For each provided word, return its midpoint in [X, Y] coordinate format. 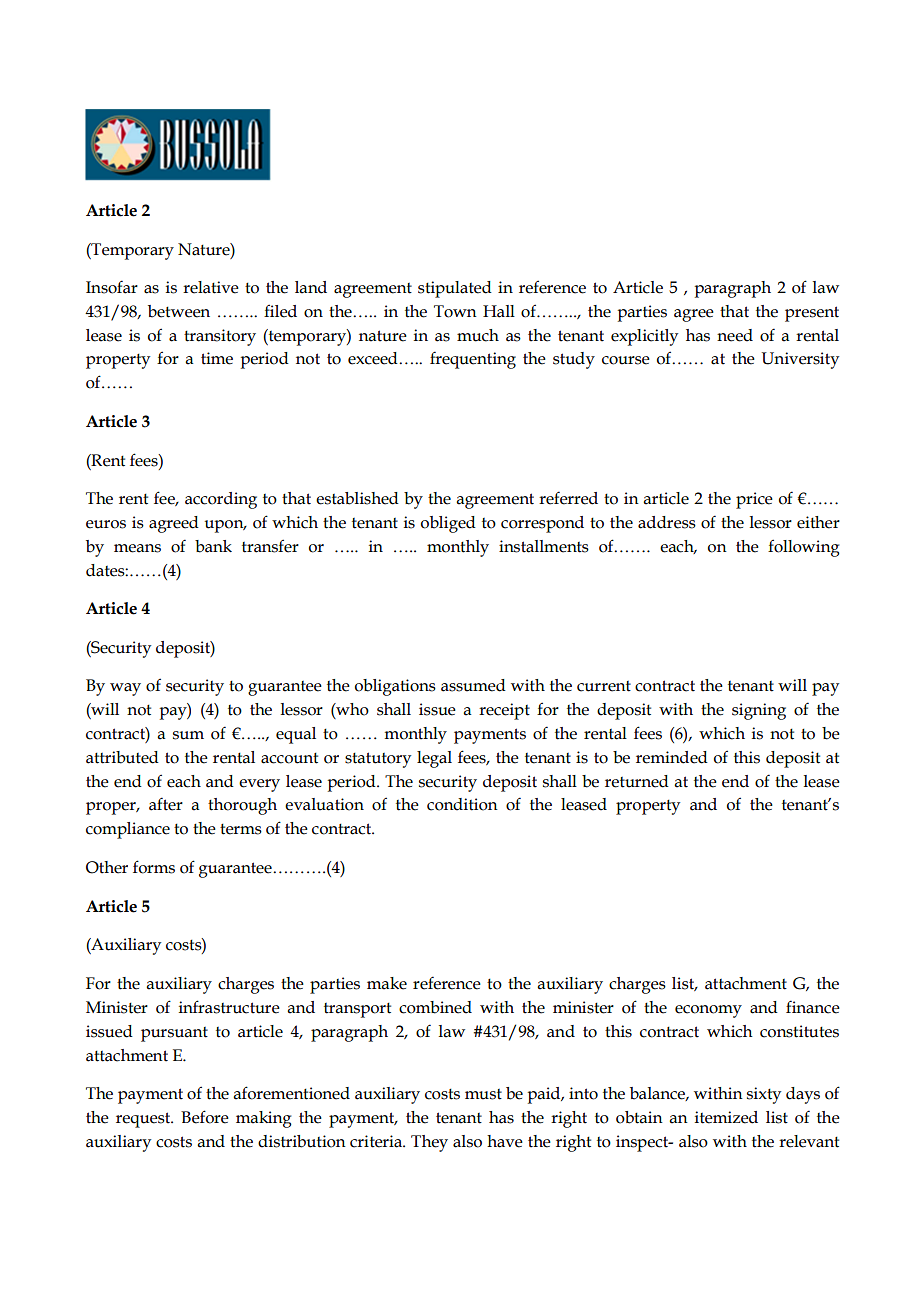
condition [462, 804]
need [735, 335]
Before [205, 1117]
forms [154, 867]
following [803, 548]
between [179, 311]
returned [637, 781]
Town [455, 311]
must [483, 1094]
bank [213, 546]
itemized [726, 1117]
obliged [448, 524]
